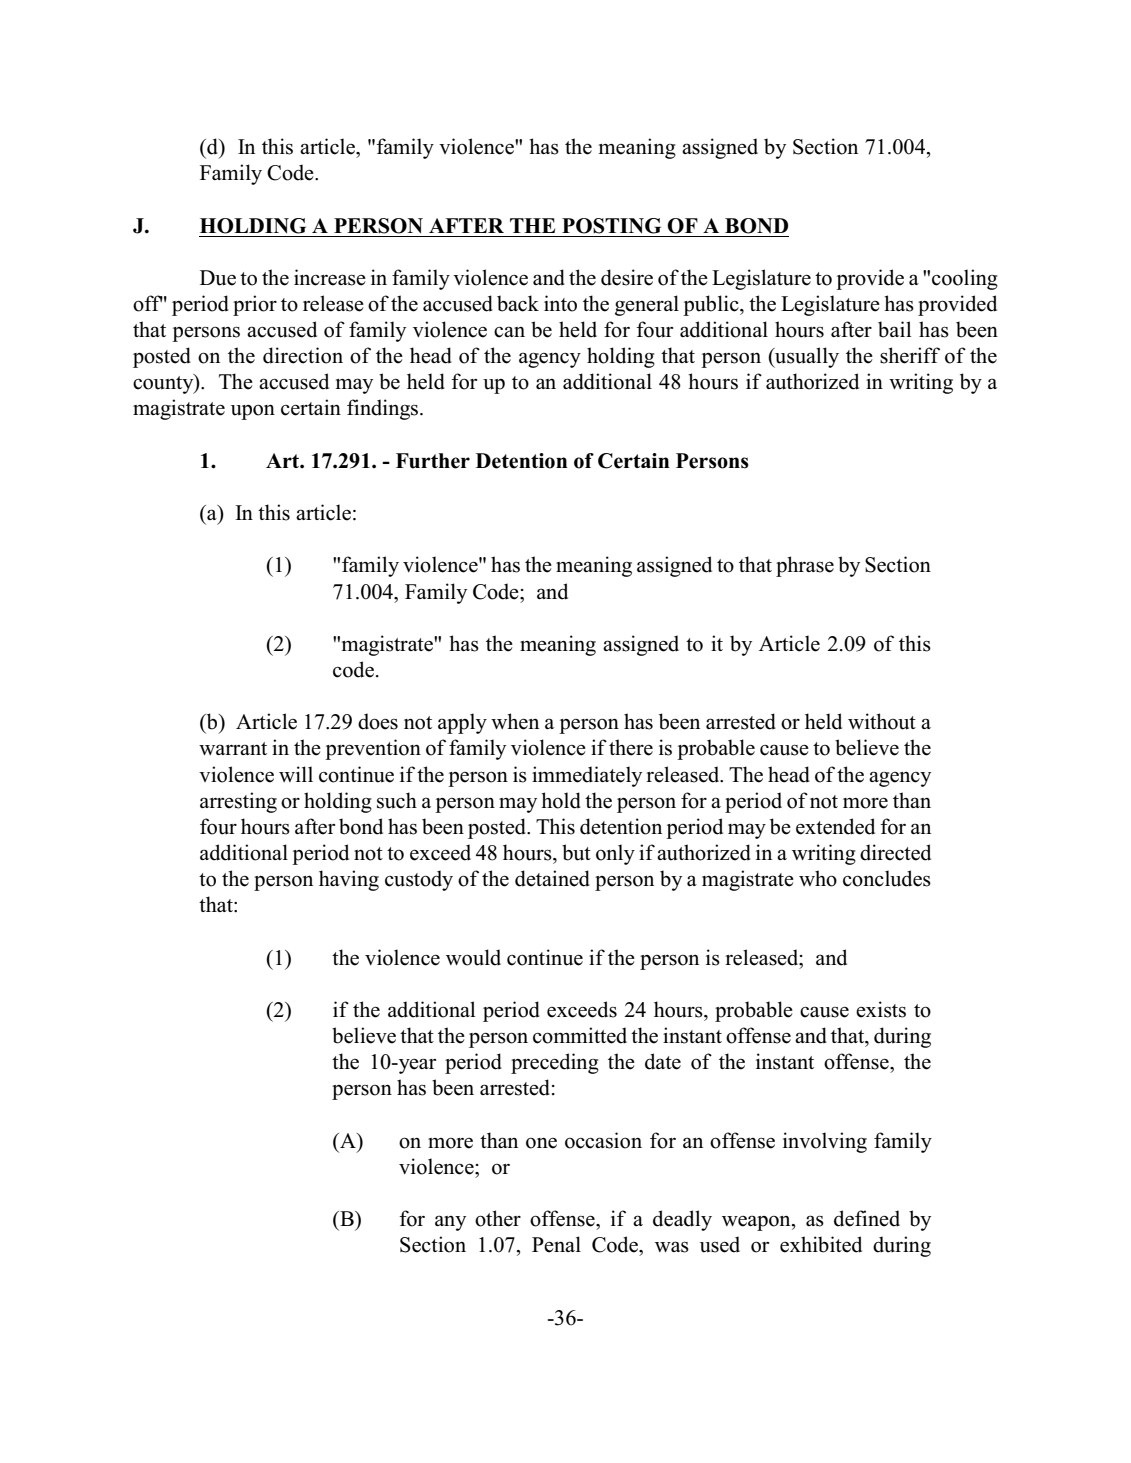 Image resolution: width=1131 pixels, height=1463 pixels. What do you see at coordinates (349, 880) in the document?
I see `having` at bounding box center [349, 880].
